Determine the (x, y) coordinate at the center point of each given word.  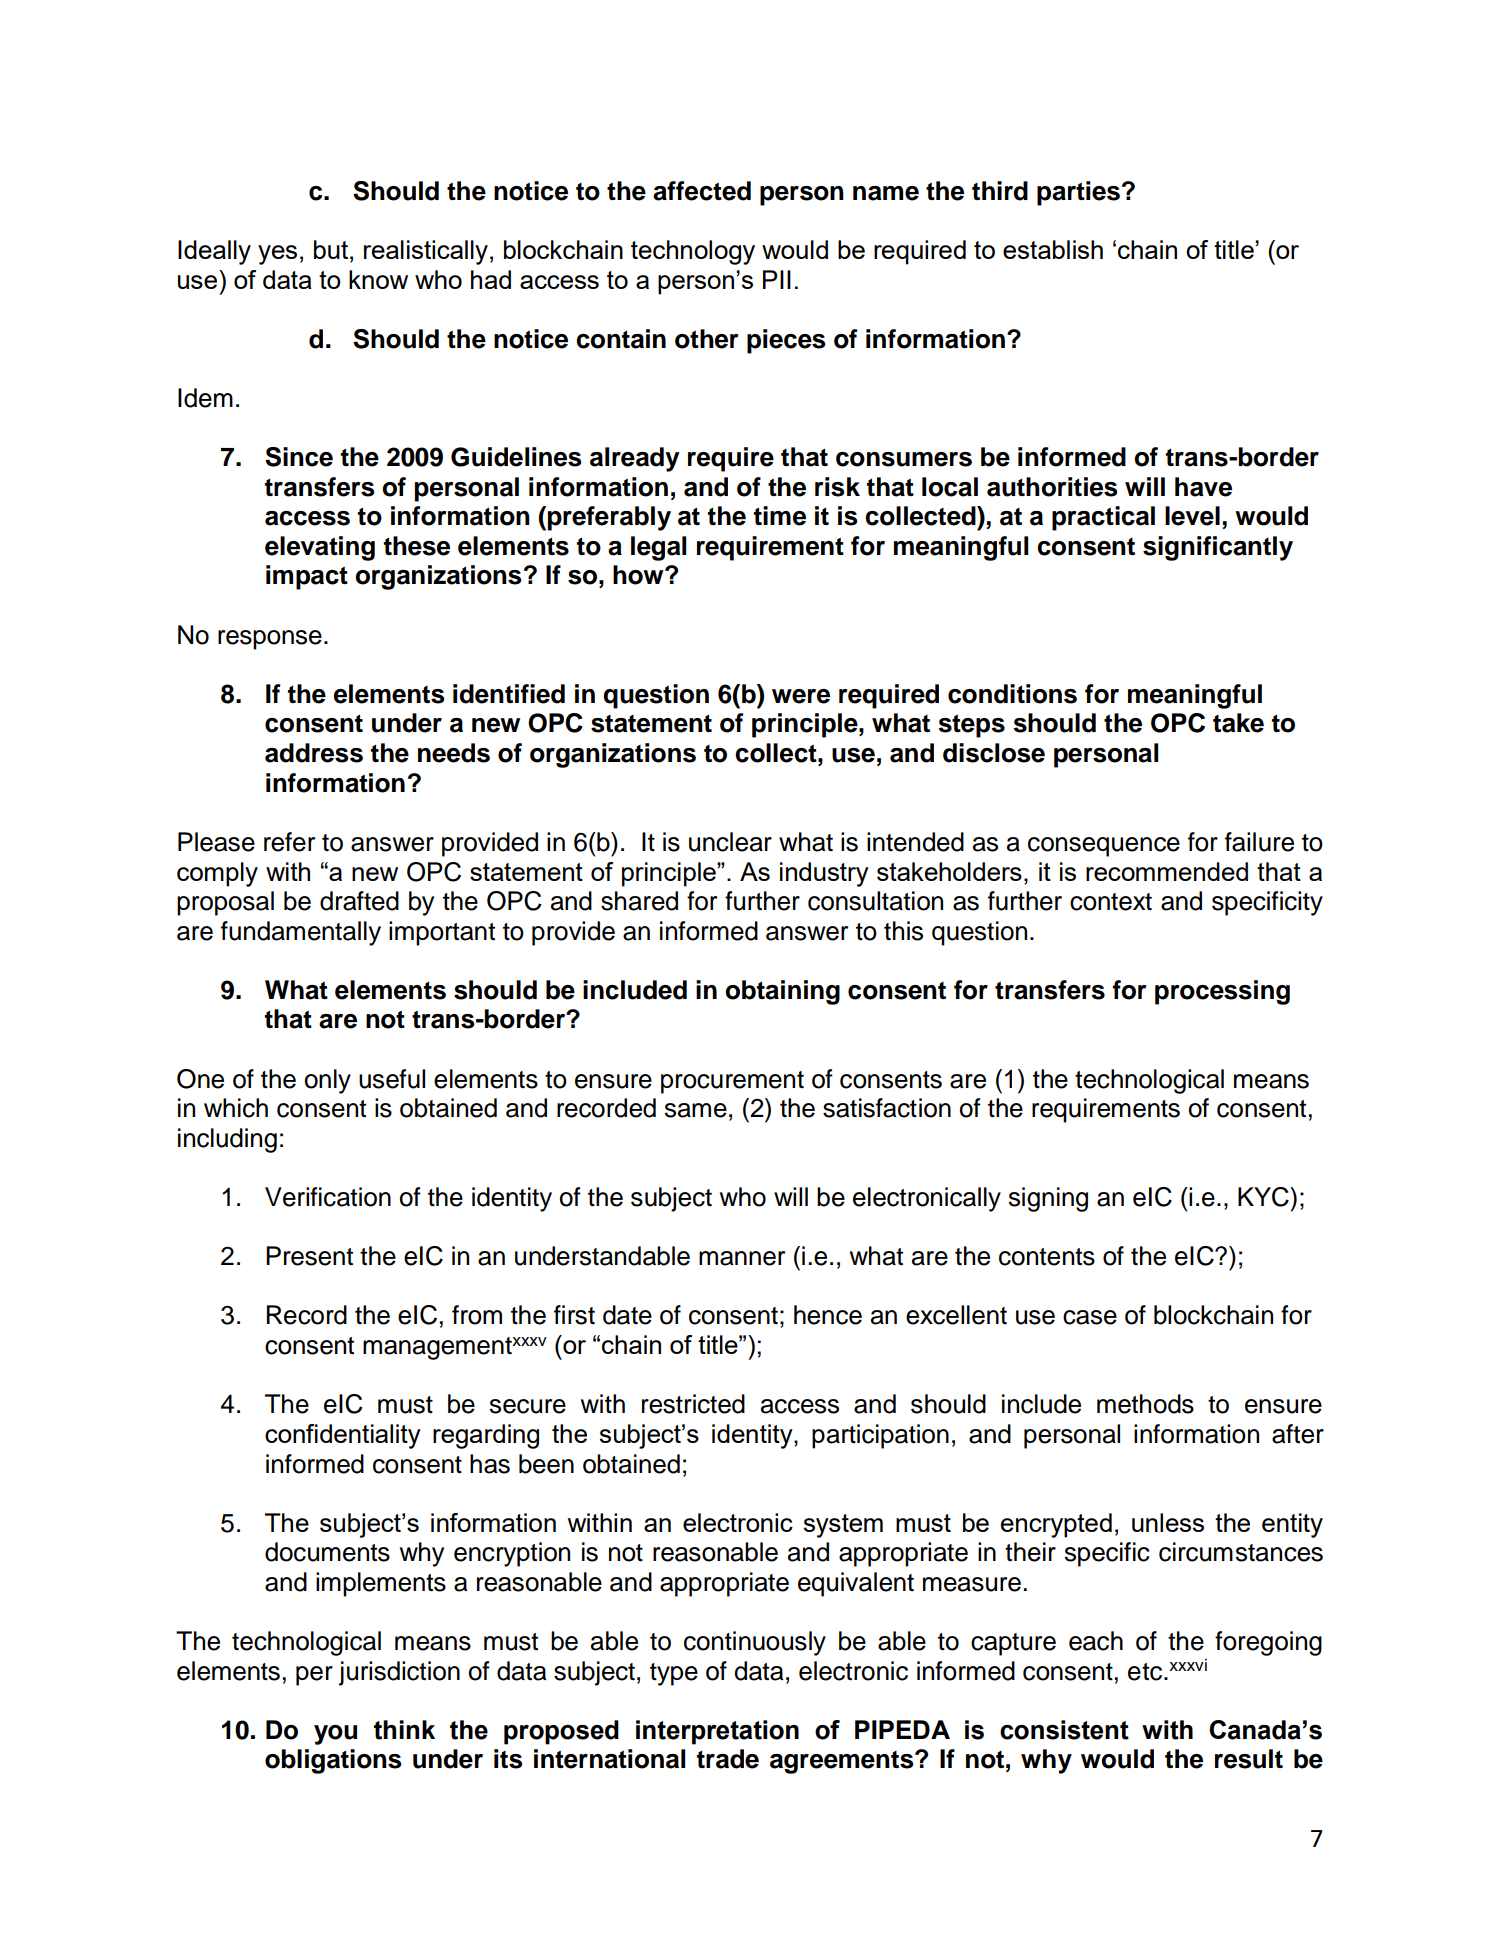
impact (307, 577)
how (639, 575)
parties (1078, 193)
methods (1145, 1404)
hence (828, 1315)
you (335, 1735)
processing (1222, 992)
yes (277, 255)
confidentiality (343, 1436)
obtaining (782, 992)
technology (693, 252)
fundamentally (301, 933)
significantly (1218, 548)
